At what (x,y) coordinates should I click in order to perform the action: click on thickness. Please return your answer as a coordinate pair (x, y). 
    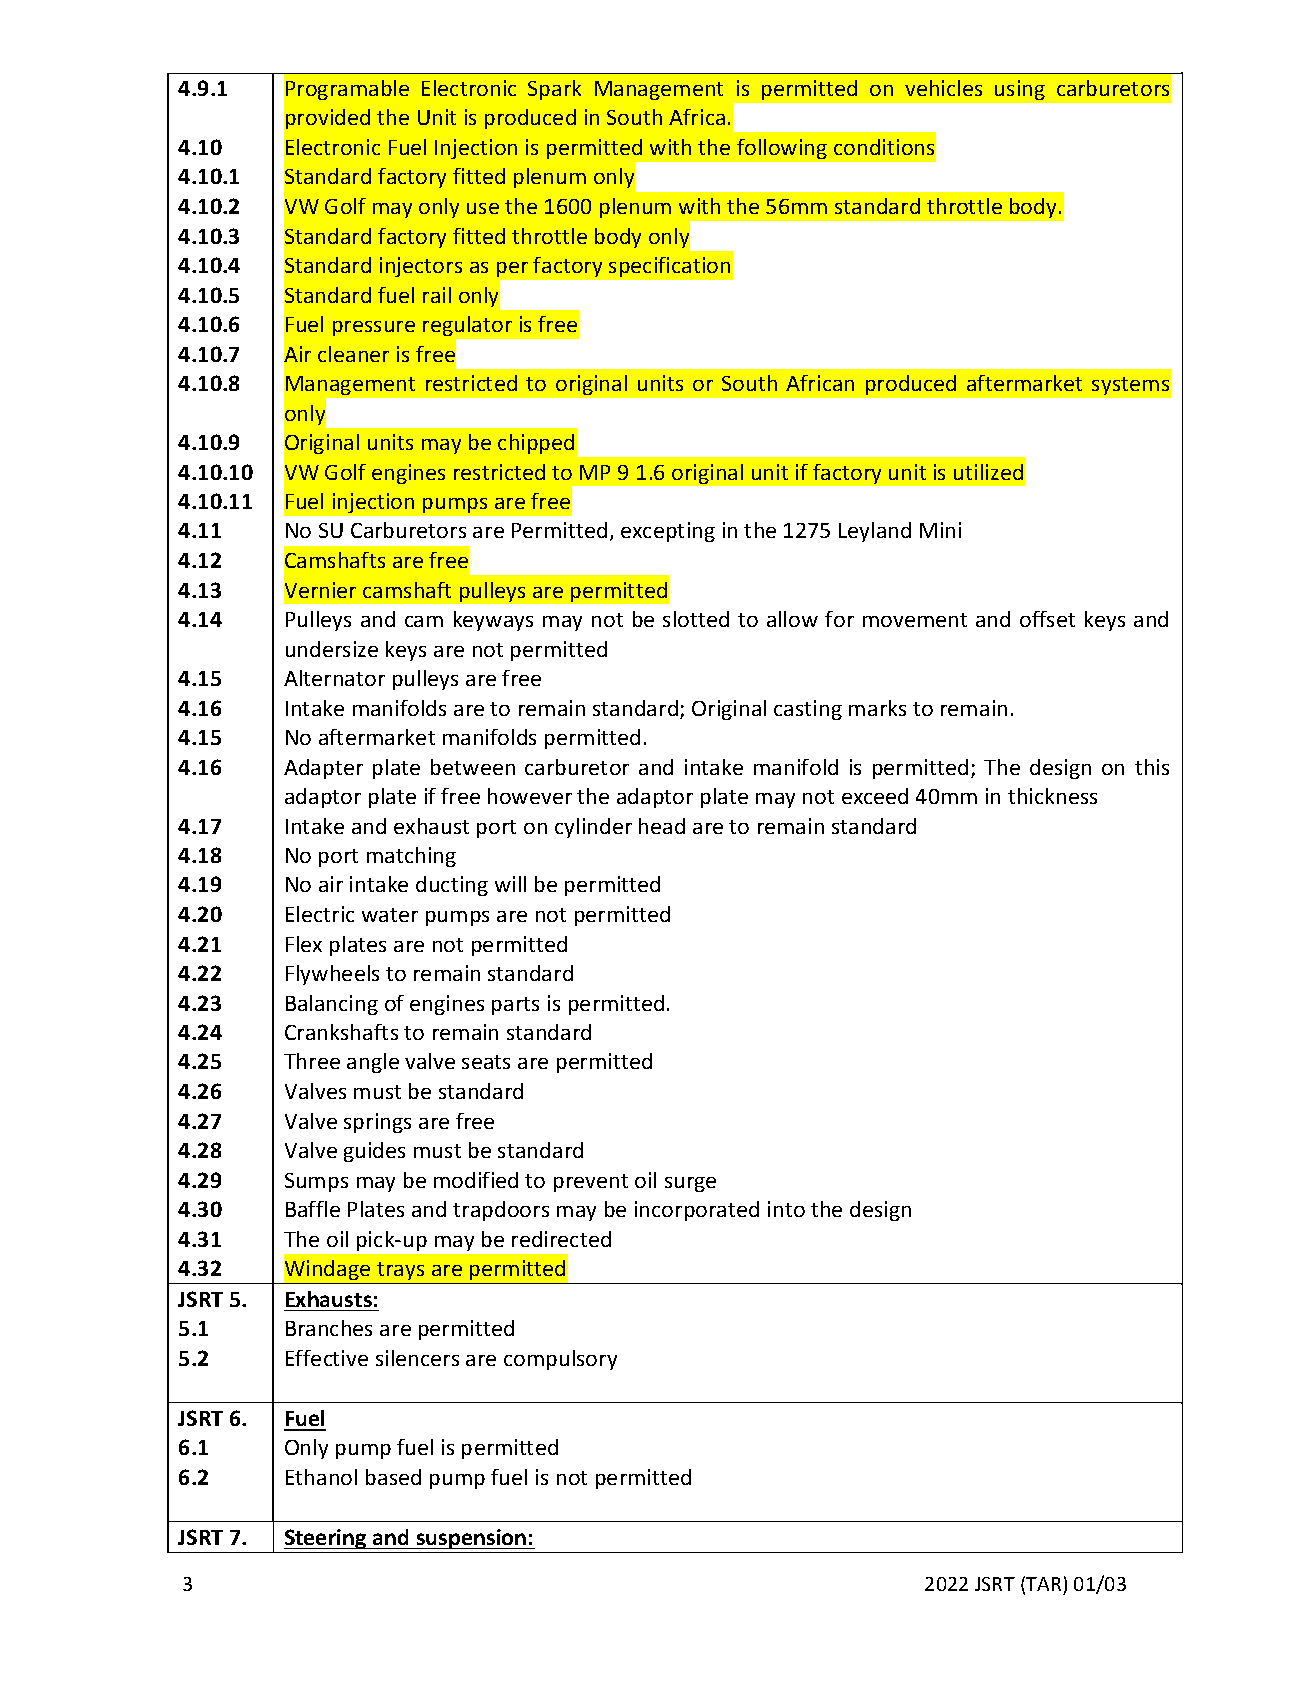
    Looking at the image, I should click on (1052, 796).
